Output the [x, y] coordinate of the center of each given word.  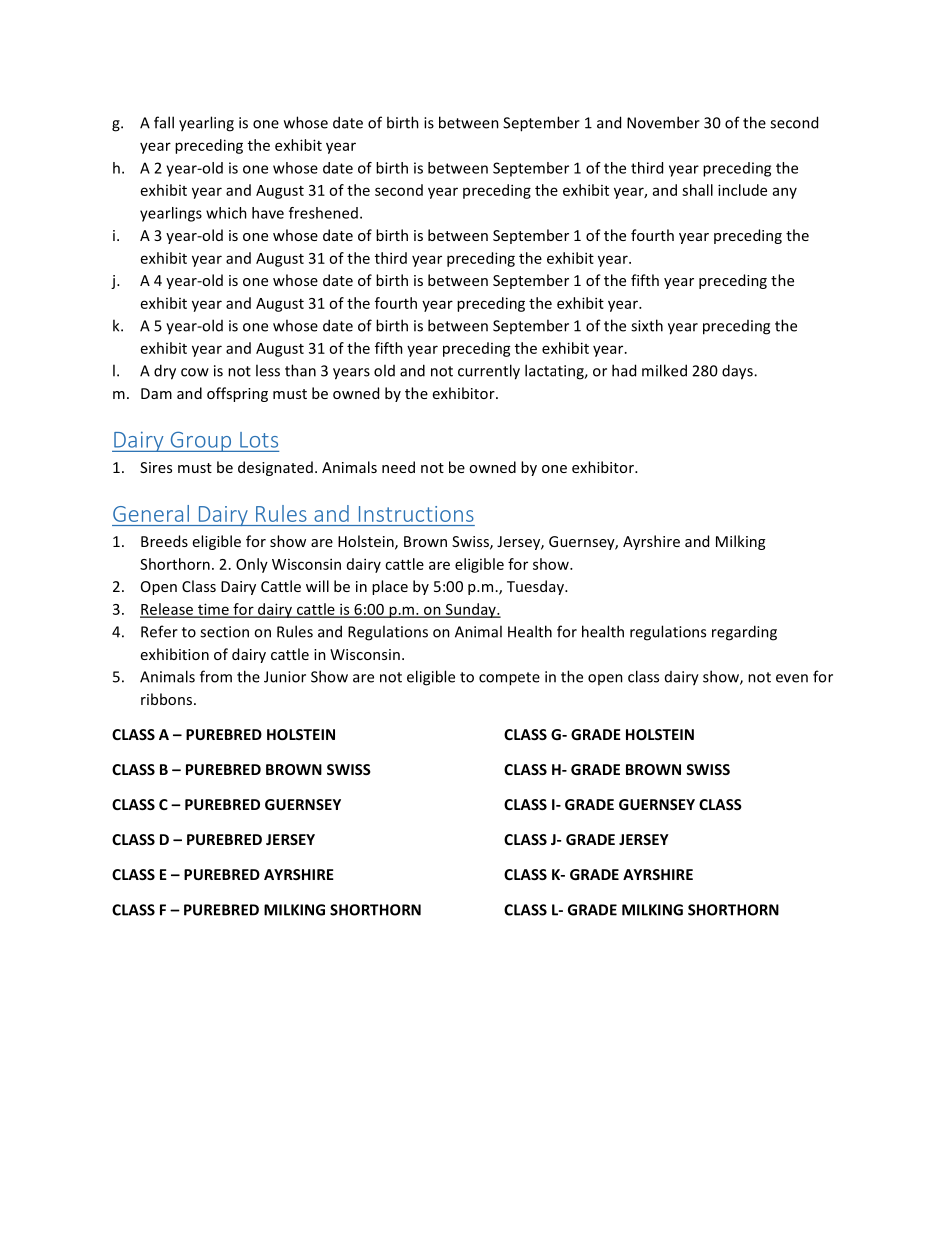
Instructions [416, 514]
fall [164, 122]
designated [275, 468]
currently [489, 372]
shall [697, 190]
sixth [647, 325]
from [216, 676]
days [738, 372]
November [663, 122]
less [268, 370]
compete [509, 679]
